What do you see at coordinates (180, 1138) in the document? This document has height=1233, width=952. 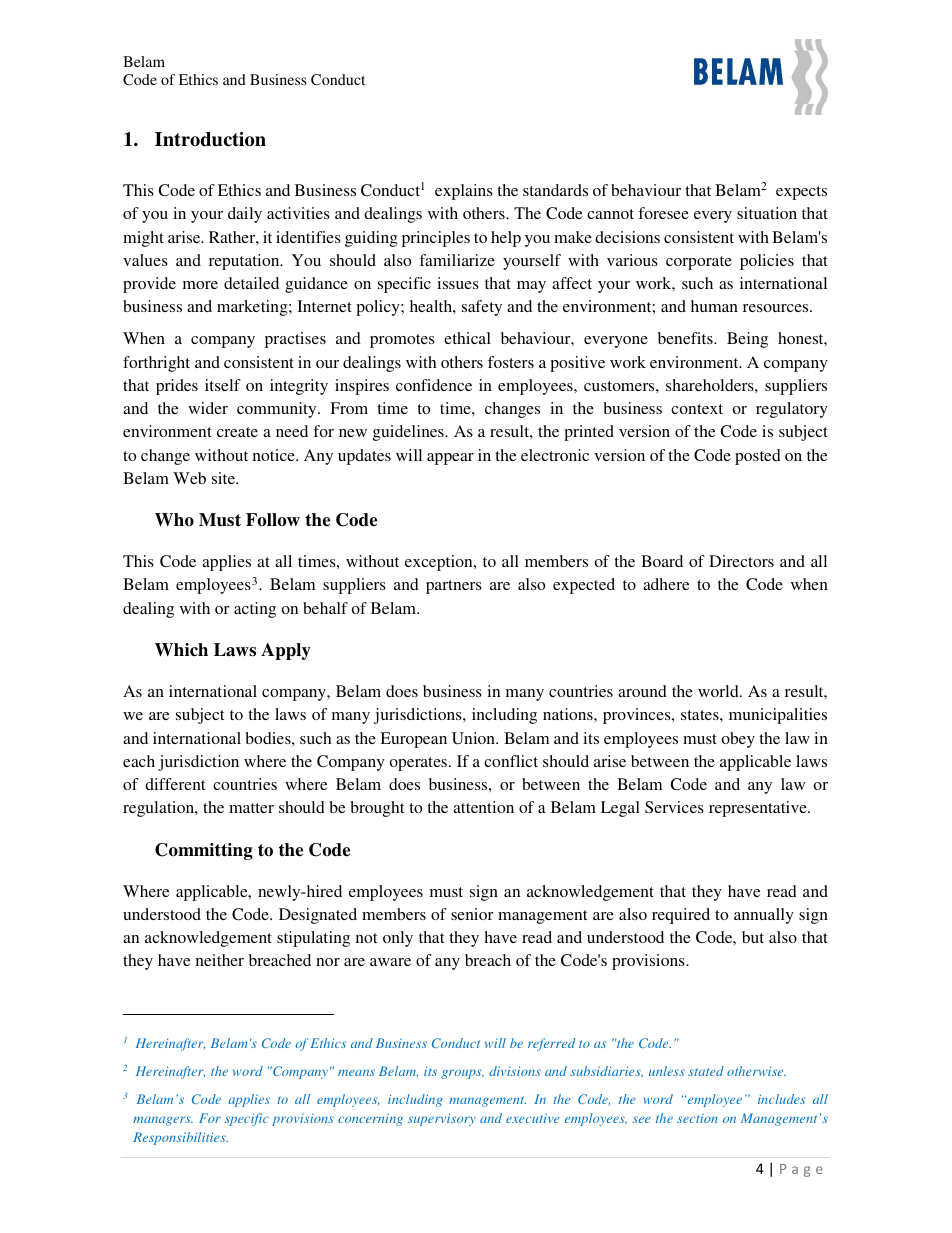 I see `Responsibilities` at bounding box center [180, 1138].
